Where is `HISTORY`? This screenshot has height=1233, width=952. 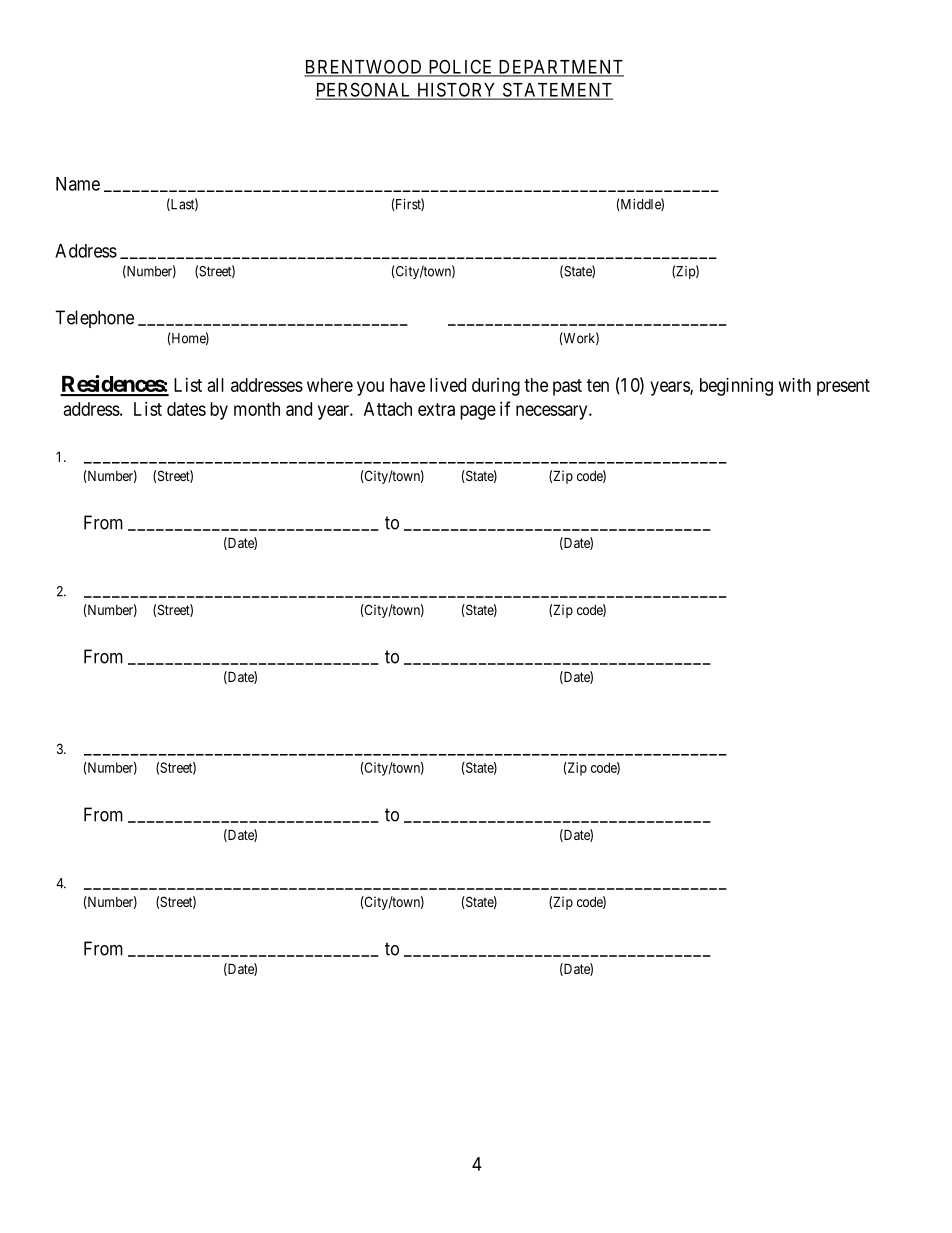 HISTORY is located at coordinates (457, 90).
